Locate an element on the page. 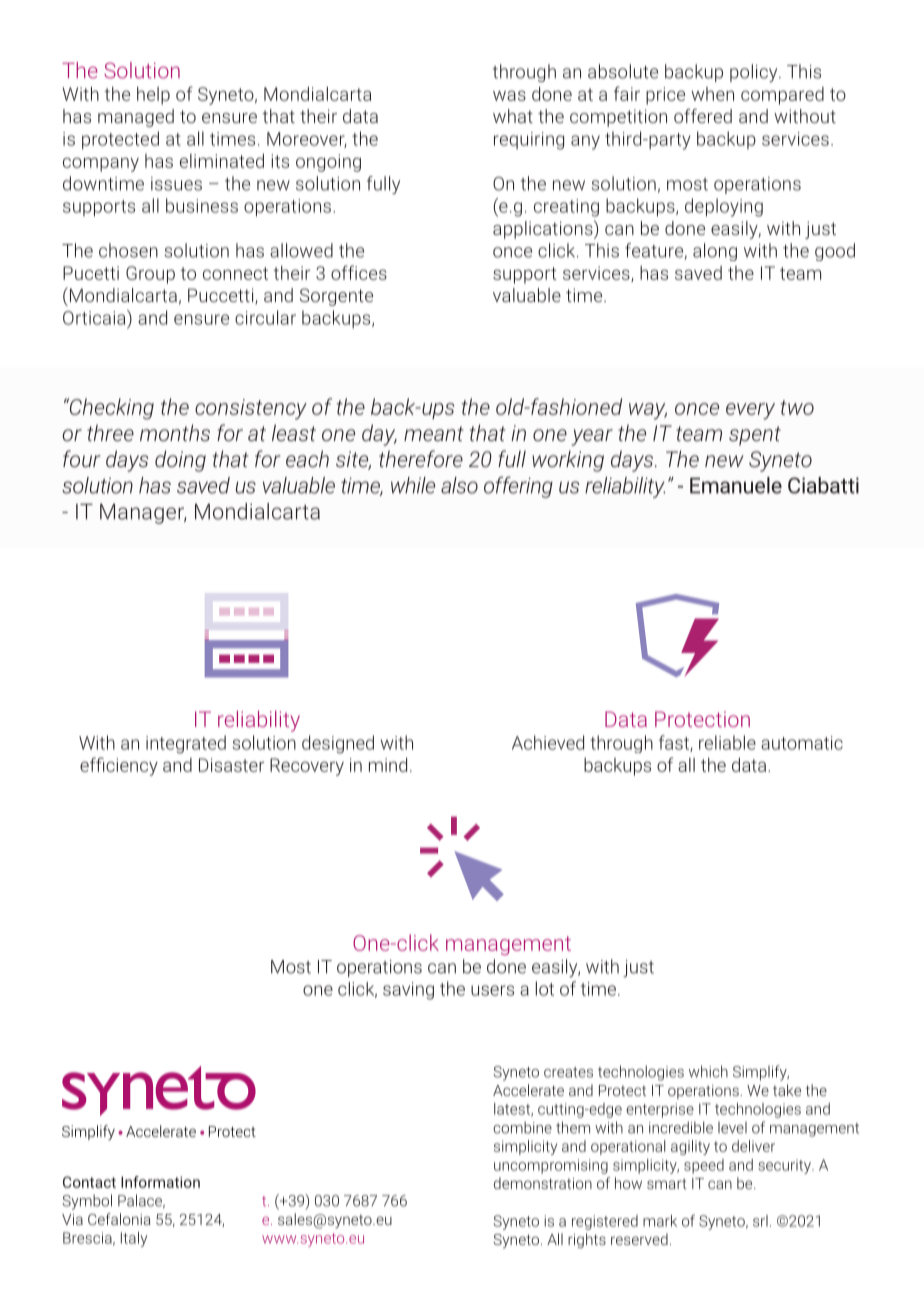  demonstration is located at coordinates (543, 1183).
